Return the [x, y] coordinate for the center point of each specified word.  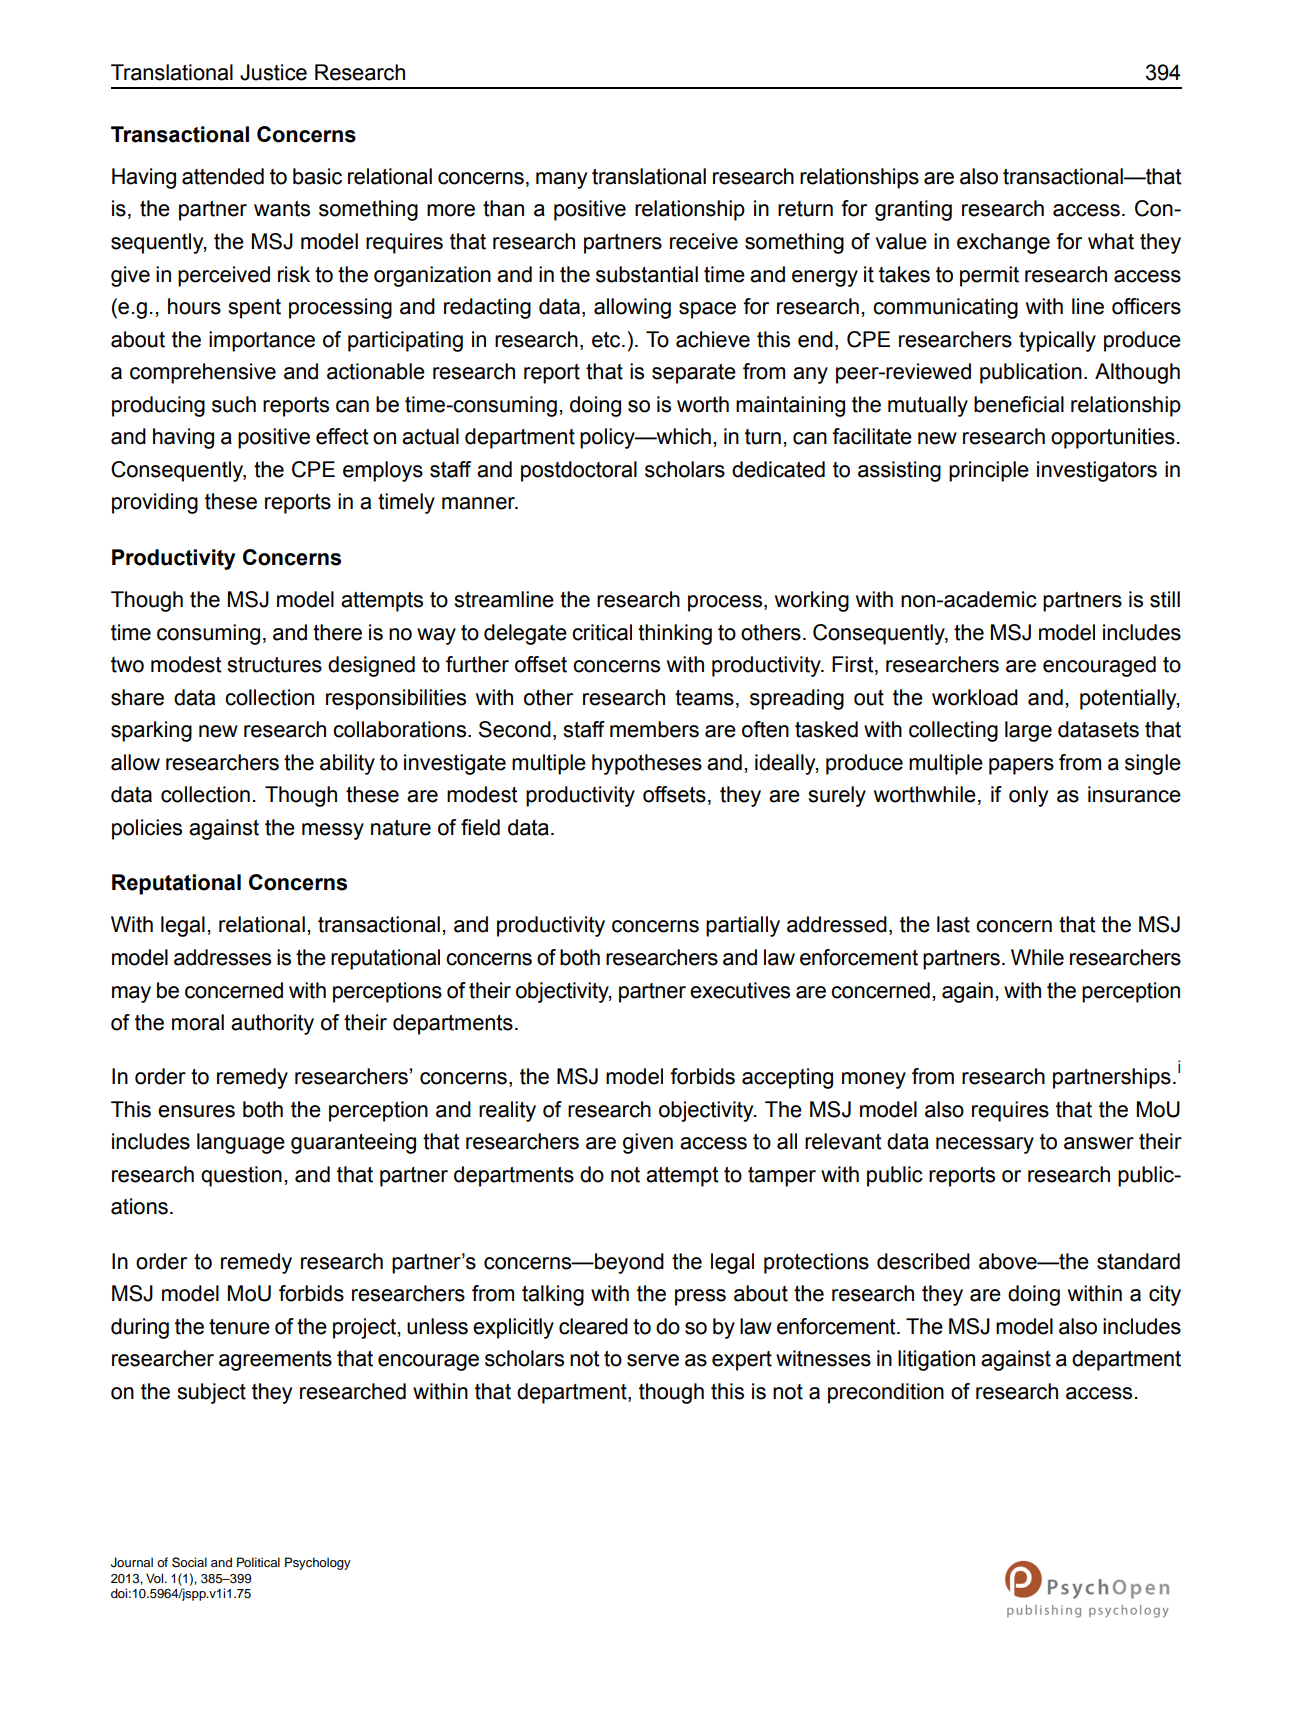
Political [258, 1562]
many [561, 180]
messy [333, 831]
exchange [1003, 243]
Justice [273, 72]
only [1028, 796]
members [654, 729]
